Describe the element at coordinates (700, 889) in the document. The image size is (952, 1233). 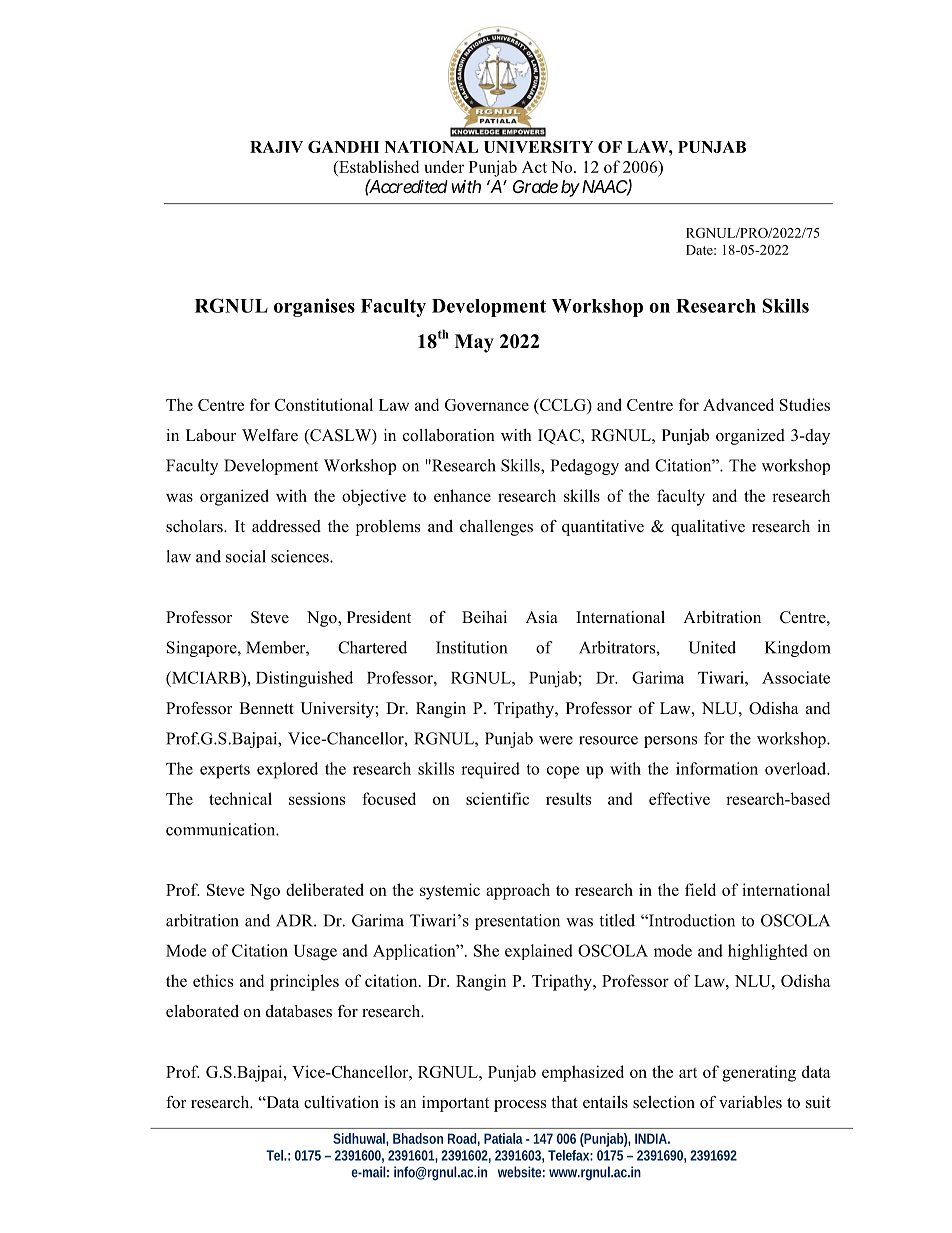
I see `field` at that location.
